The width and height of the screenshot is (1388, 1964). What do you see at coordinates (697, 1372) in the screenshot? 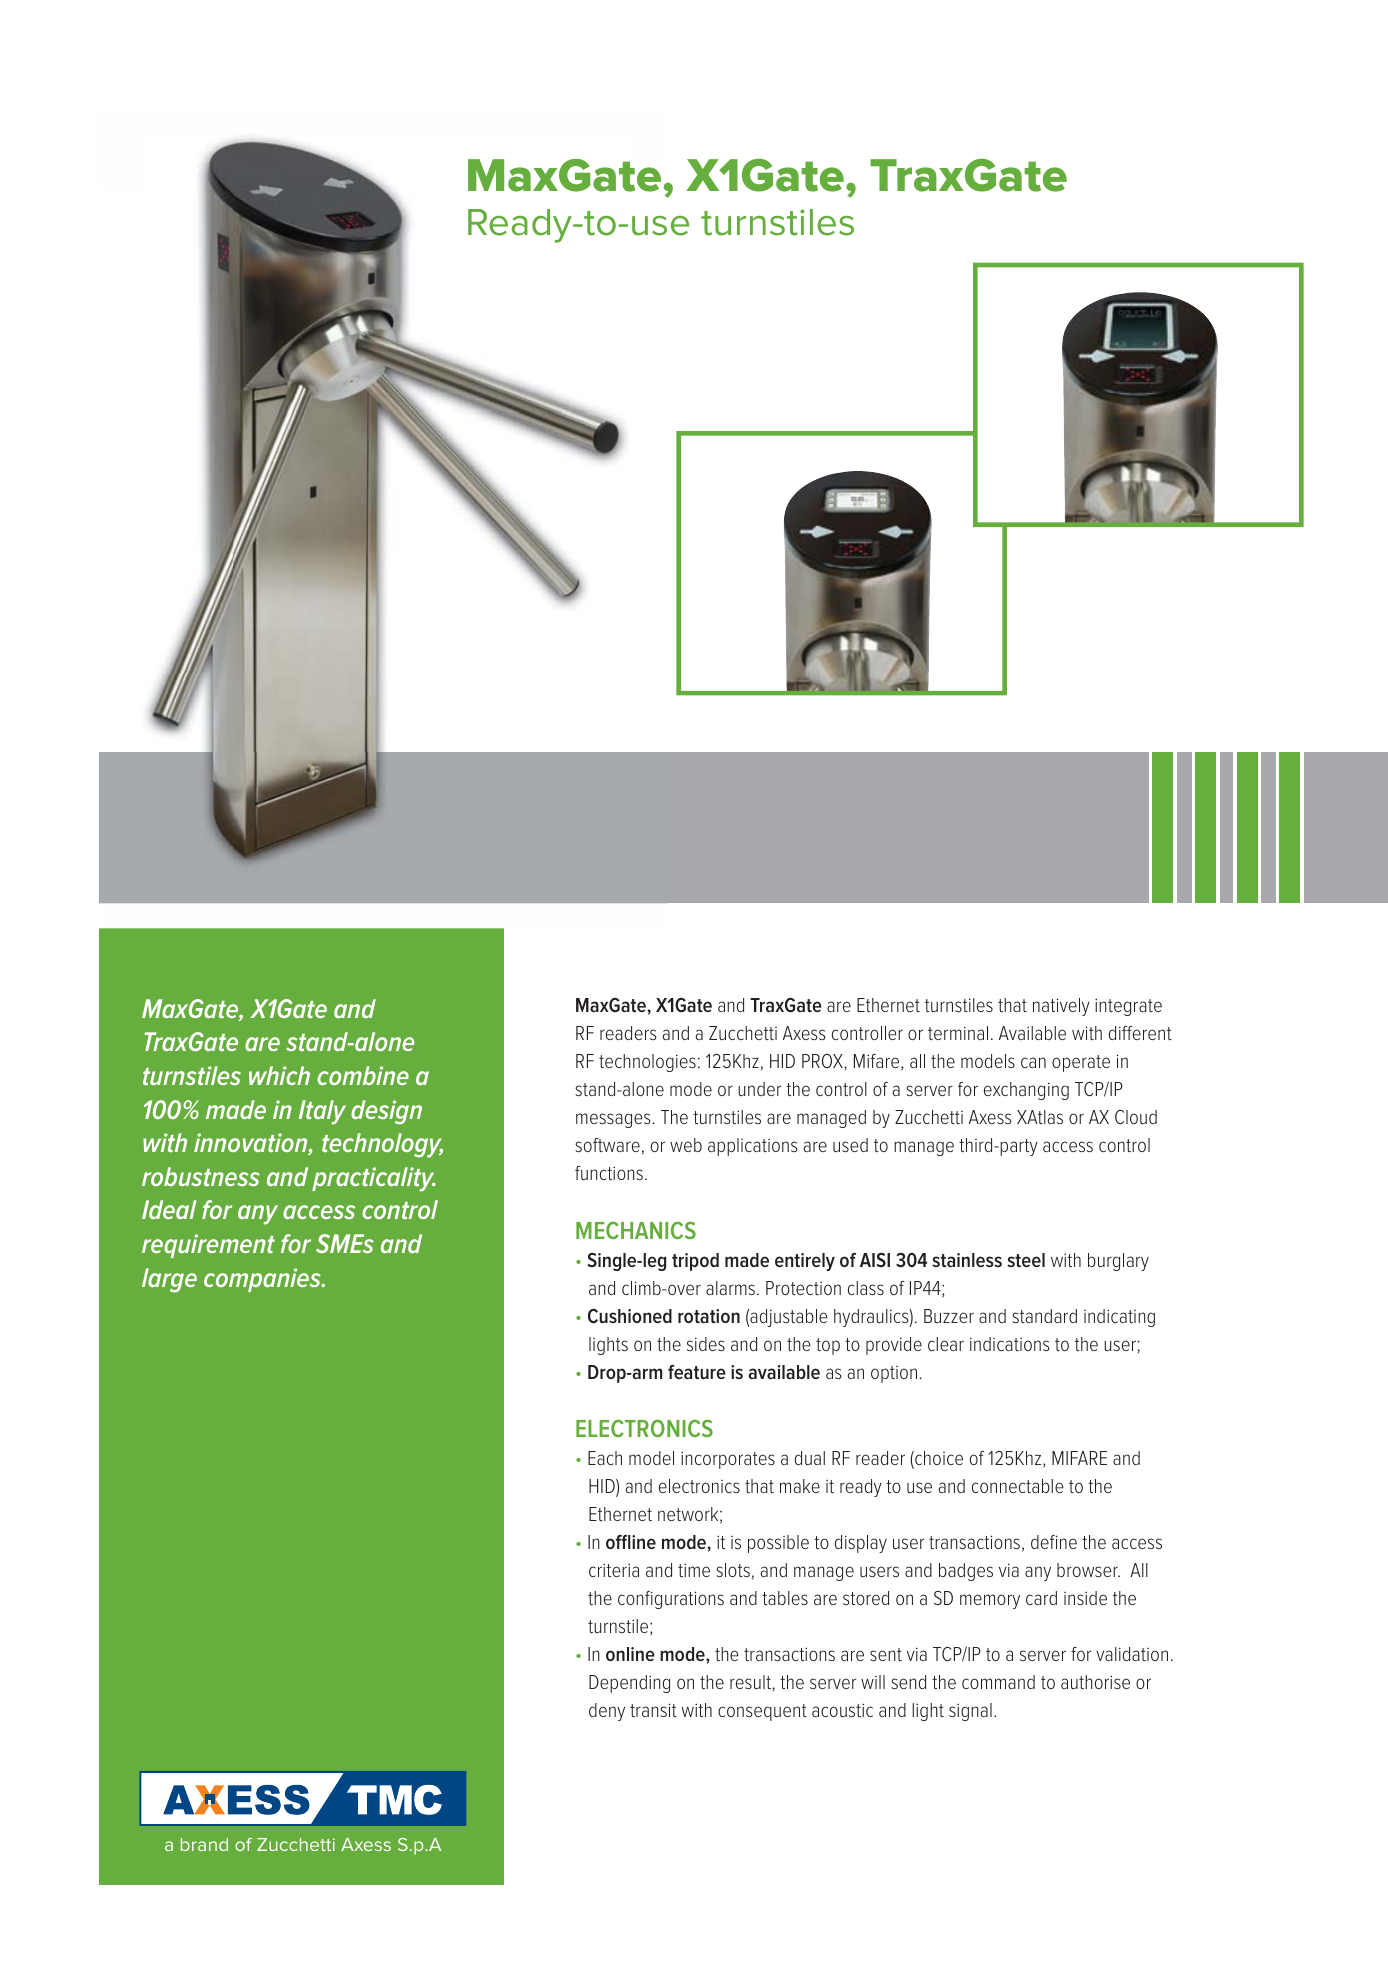
I see `feature` at bounding box center [697, 1372].
